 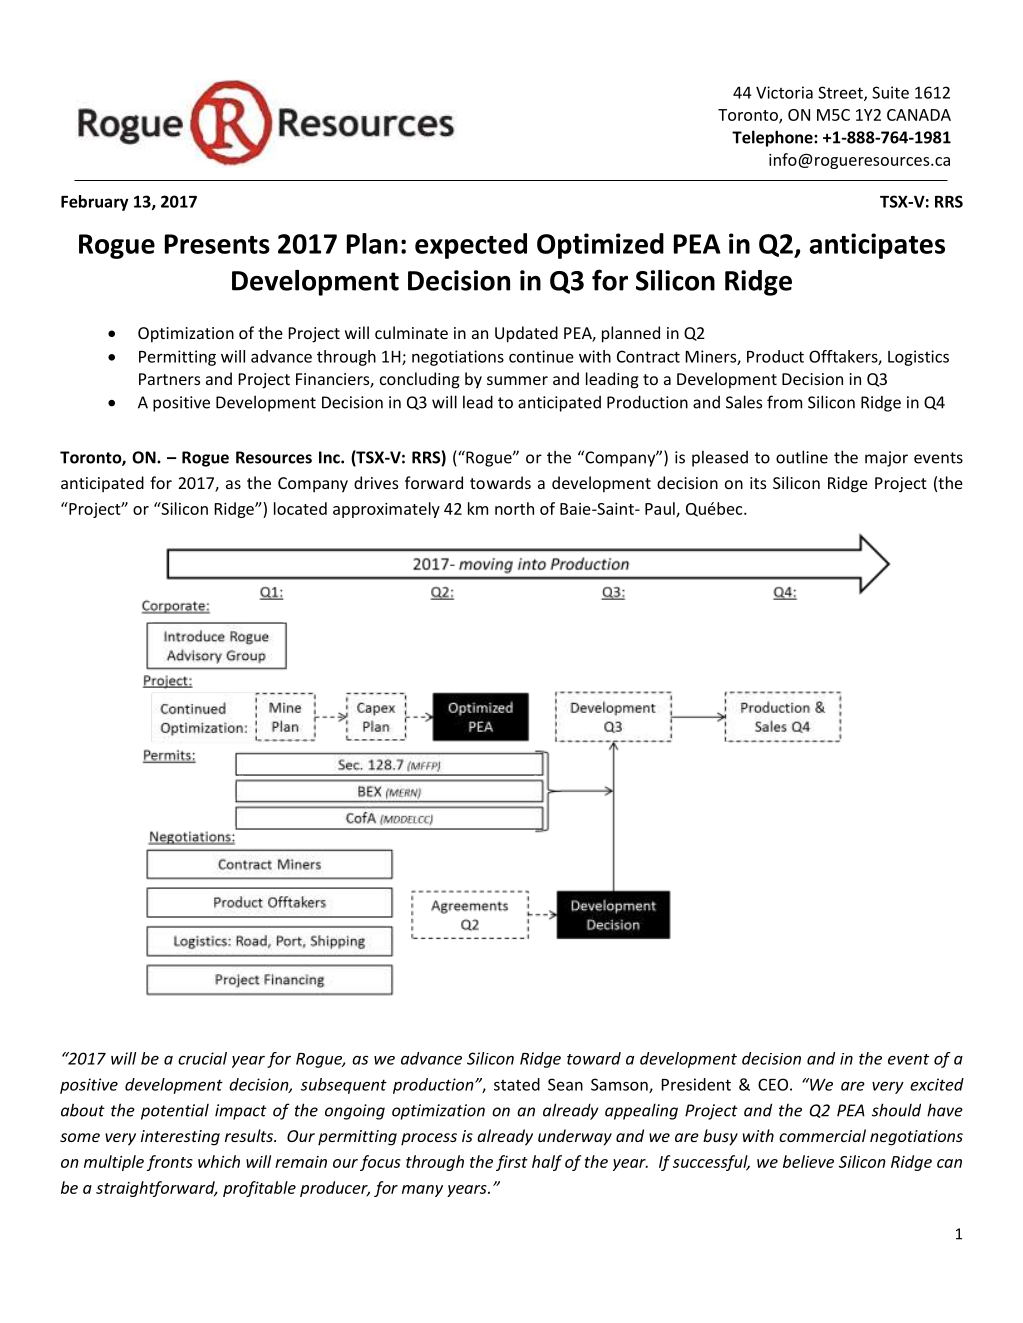 What do you see at coordinates (808, 1161) in the screenshot?
I see `believe` at bounding box center [808, 1161].
